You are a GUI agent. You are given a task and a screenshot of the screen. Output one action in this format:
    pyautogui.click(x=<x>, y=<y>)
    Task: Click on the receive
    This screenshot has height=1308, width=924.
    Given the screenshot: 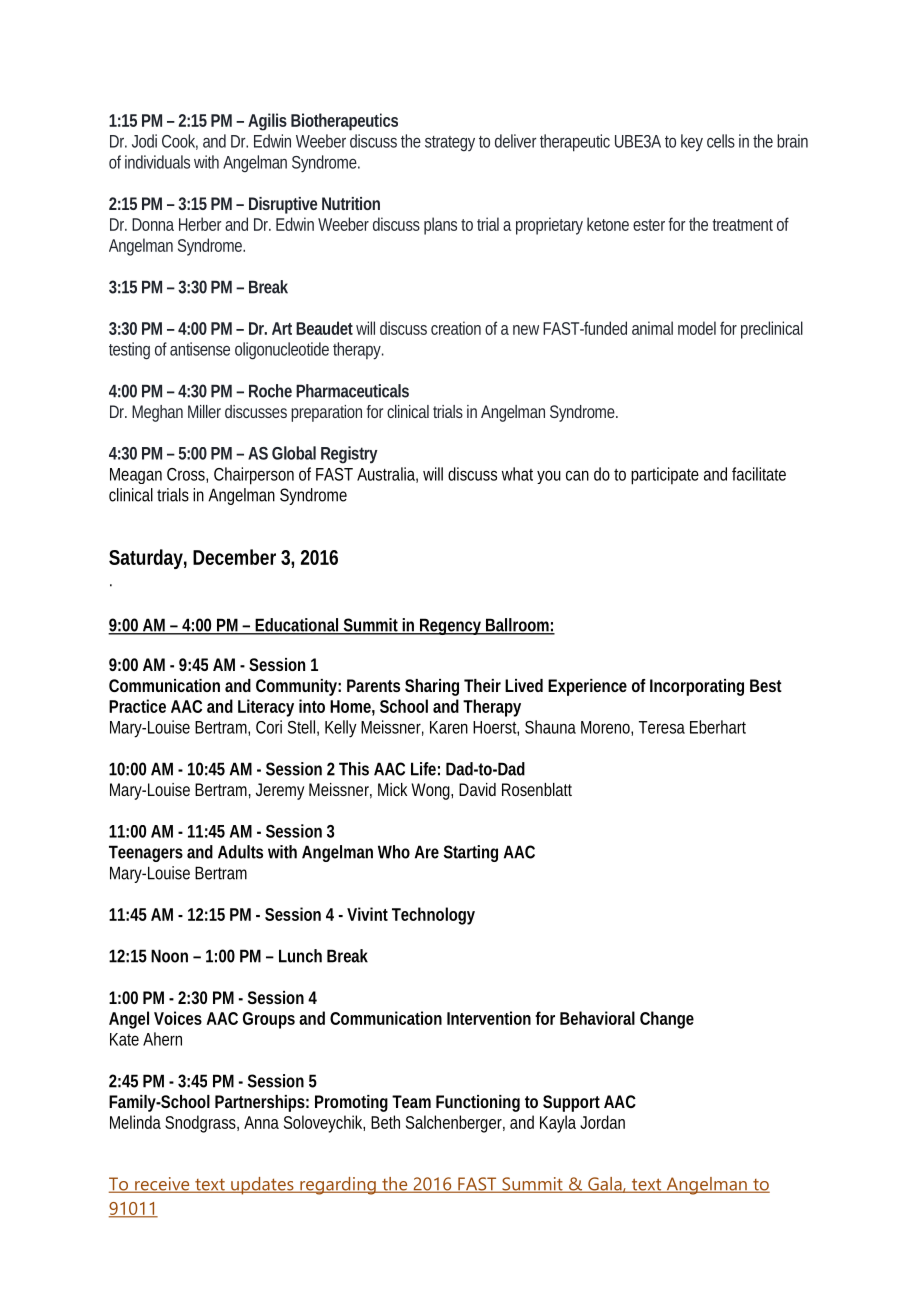 What is the action you would take?
    pyautogui.click(x=162, y=1185)
